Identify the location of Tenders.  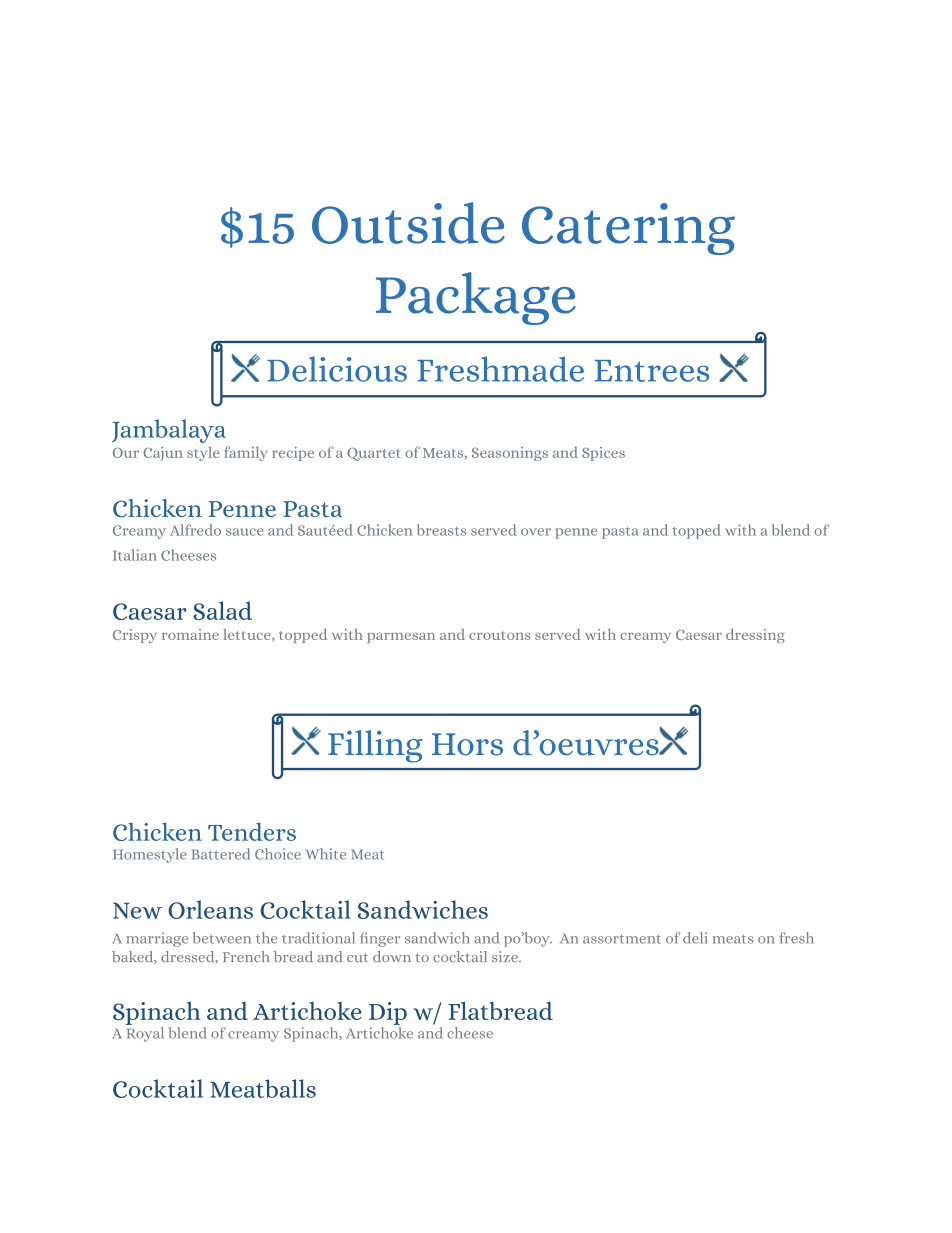
(252, 831).
